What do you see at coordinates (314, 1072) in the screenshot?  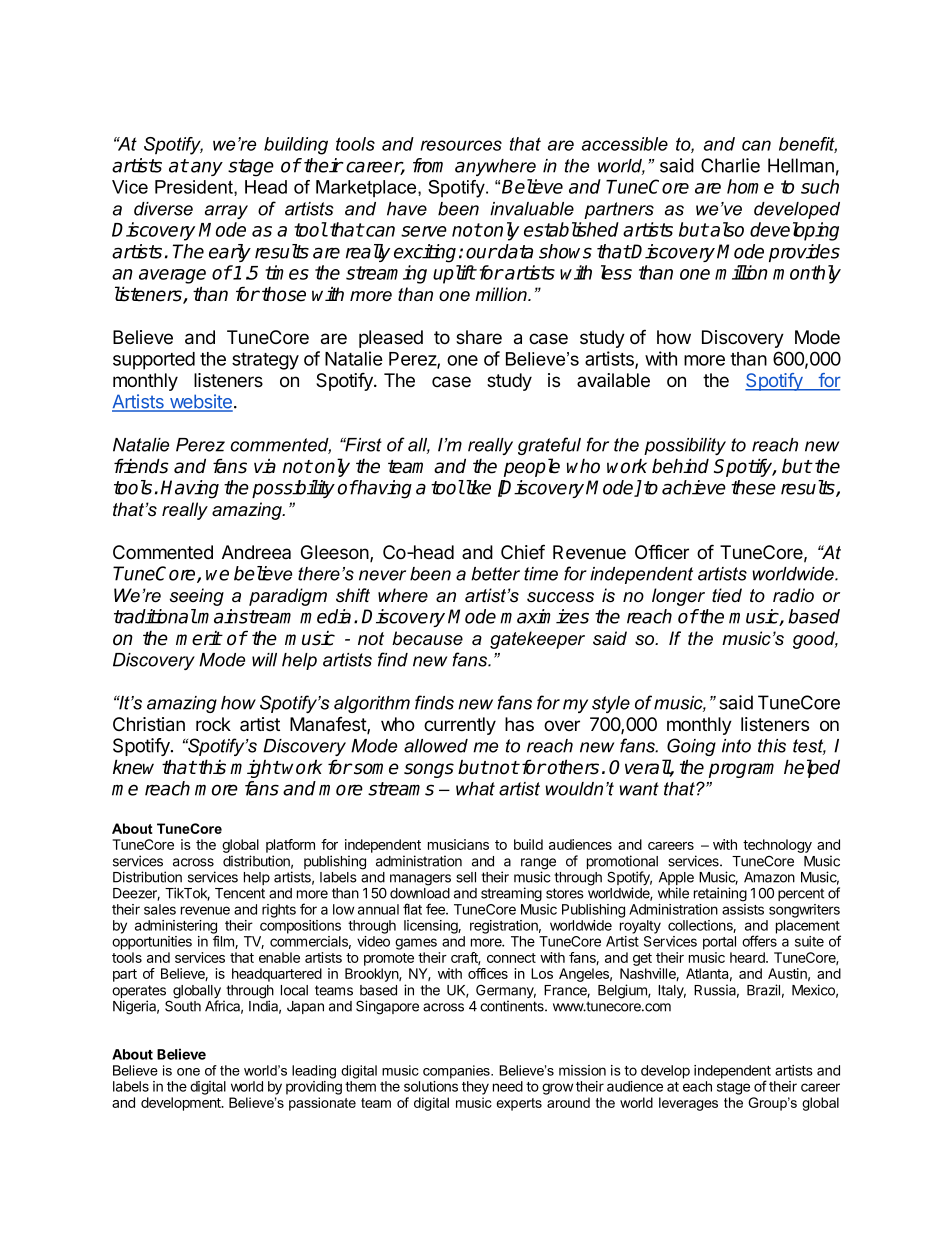 I see `leading` at bounding box center [314, 1072].
